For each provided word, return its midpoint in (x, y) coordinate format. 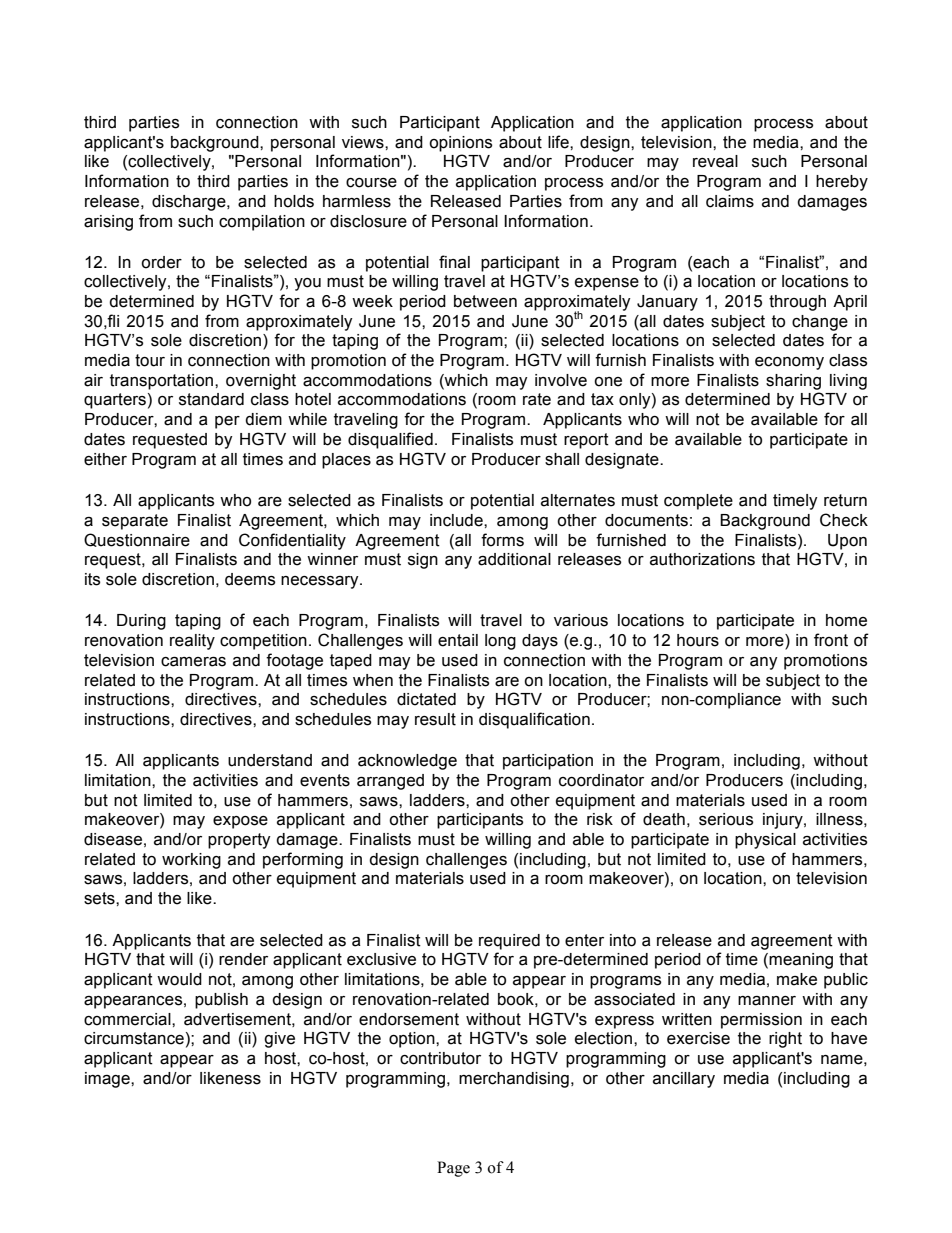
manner (767, 1001)
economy (789, 363)
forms (502, 540)
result (435, 719)
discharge (190, 203)
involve (561, 380)
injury (784, 821)
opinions (460, 144)
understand (270, 760)
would (179, 979)
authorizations (702, 559)
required (509, 942)
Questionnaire (137, 540)
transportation (163, 382)
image (108, 1080)
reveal (715, 161)
